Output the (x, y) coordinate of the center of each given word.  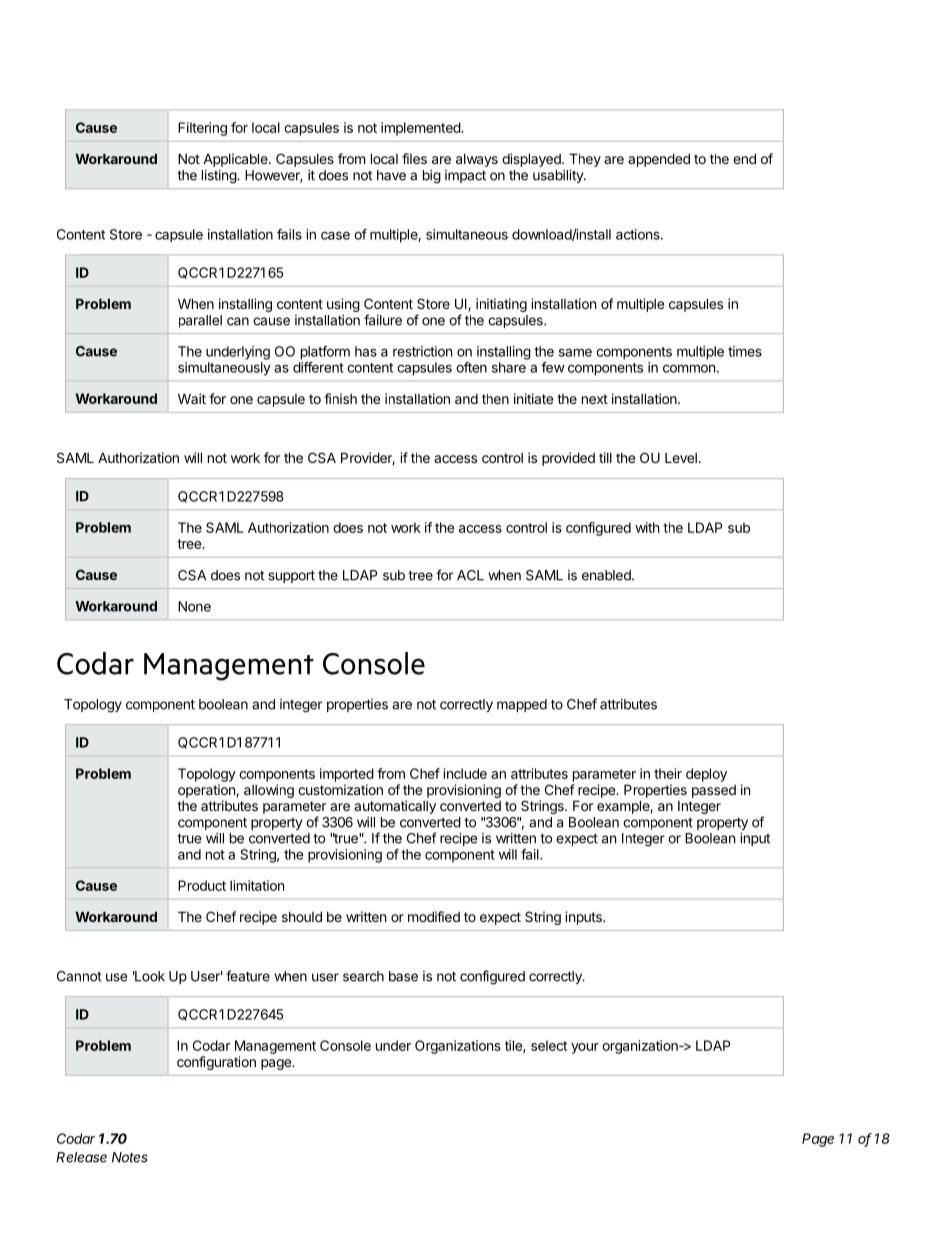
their (668, 773)
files (414, 158)
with (647, 527)
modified (434, 916)
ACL (470, 575)
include (465, 773)
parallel (200, 321)
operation (207, 791)
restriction (422, 351)
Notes (130, 1157)
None (194, 606)
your (585, 1048)
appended (659, 160)
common (689, 368)
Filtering (202, 129)
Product (202, 885)
